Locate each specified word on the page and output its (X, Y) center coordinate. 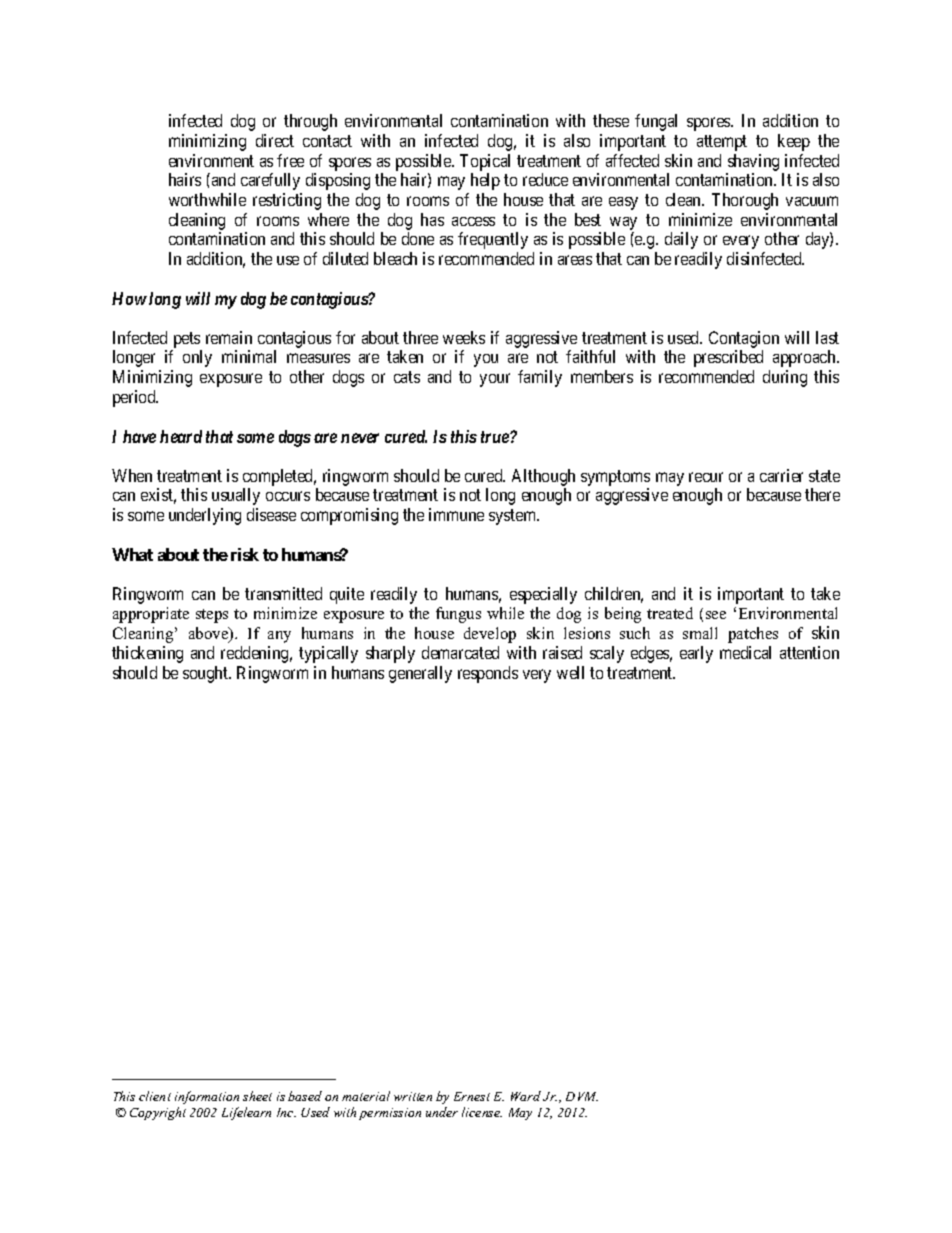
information (207, 1097)
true (496, 437)
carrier (781, 475)
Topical (485, 162)
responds (488, 674)
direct (275, 140)
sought (207, 674)
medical (745, 652)
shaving (753, 162)
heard (181, 436)
